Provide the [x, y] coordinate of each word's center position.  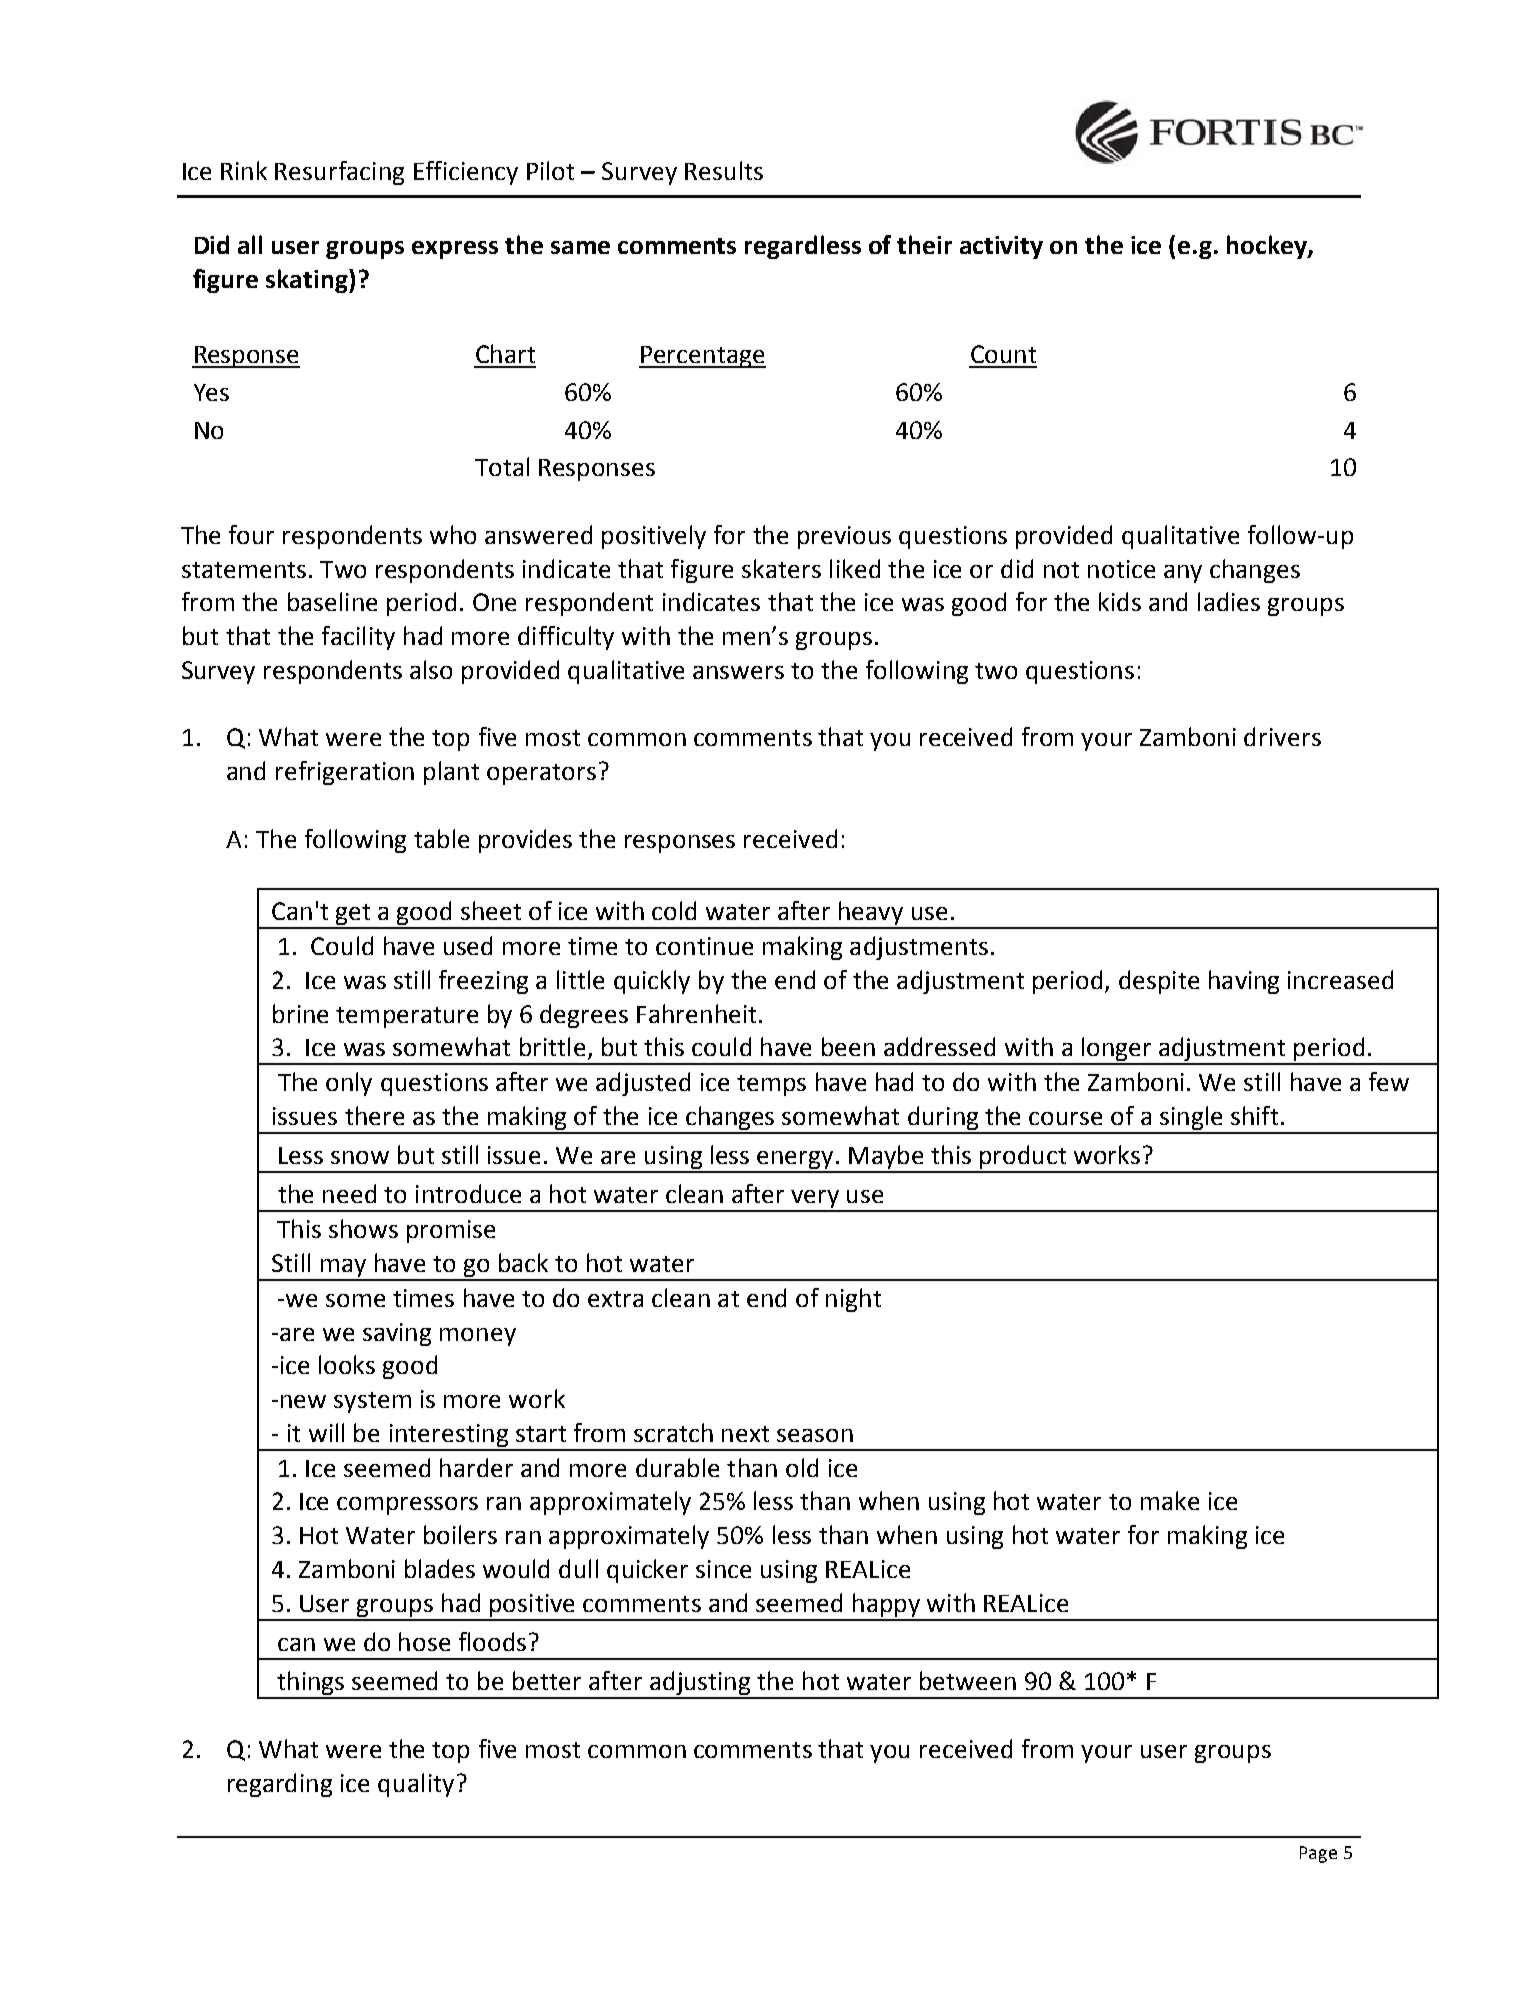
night [853, 1300]
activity [1001, 247]
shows [363, 1228]
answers [738, 672]
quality [416, 1785]
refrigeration [345, 773]
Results [724, 170]
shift [1254, 1115]
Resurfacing [339, 173]
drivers [1282, 736]
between [968, 1680]
